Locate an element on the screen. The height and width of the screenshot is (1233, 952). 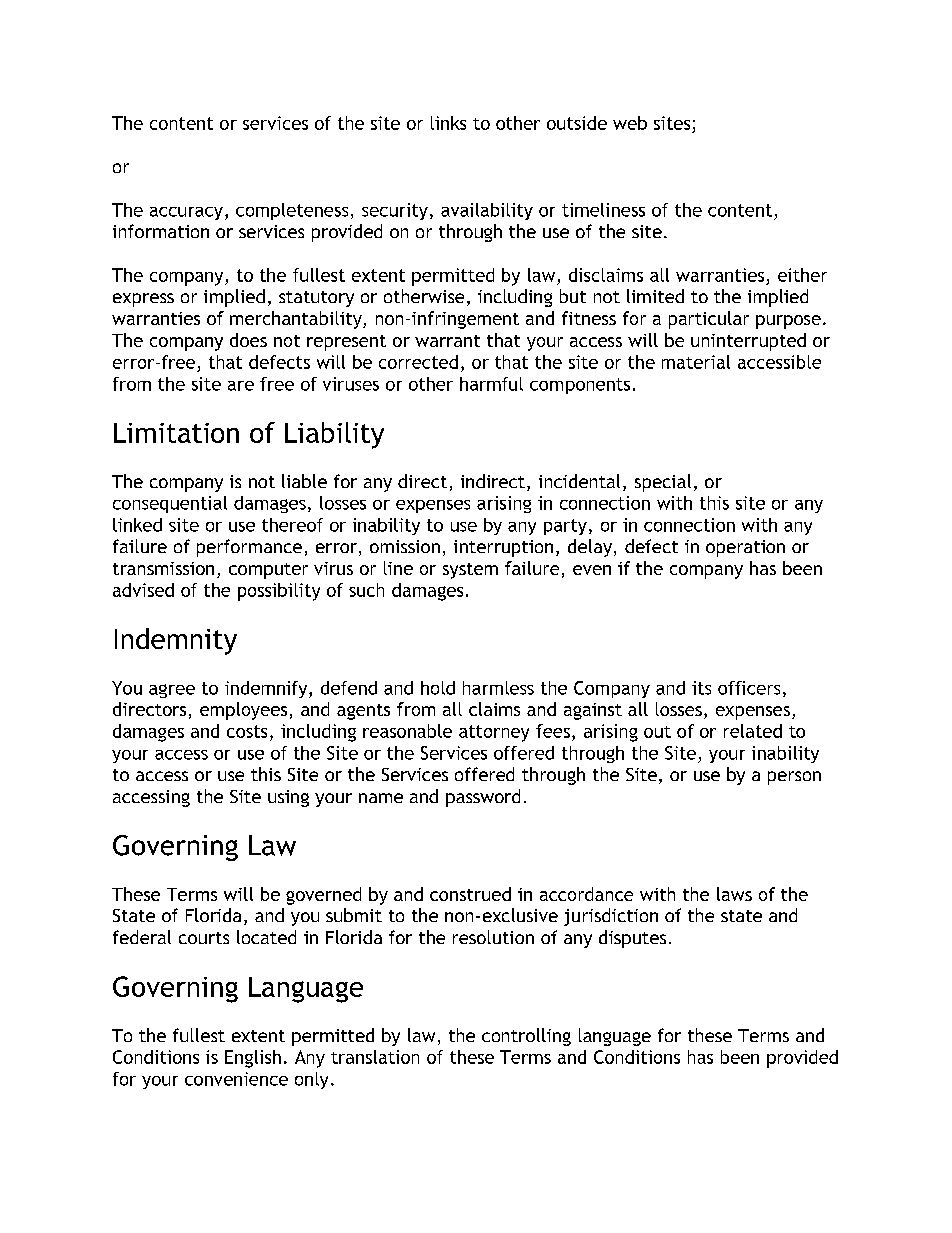
harmful is located at coordinates (491, 384).
